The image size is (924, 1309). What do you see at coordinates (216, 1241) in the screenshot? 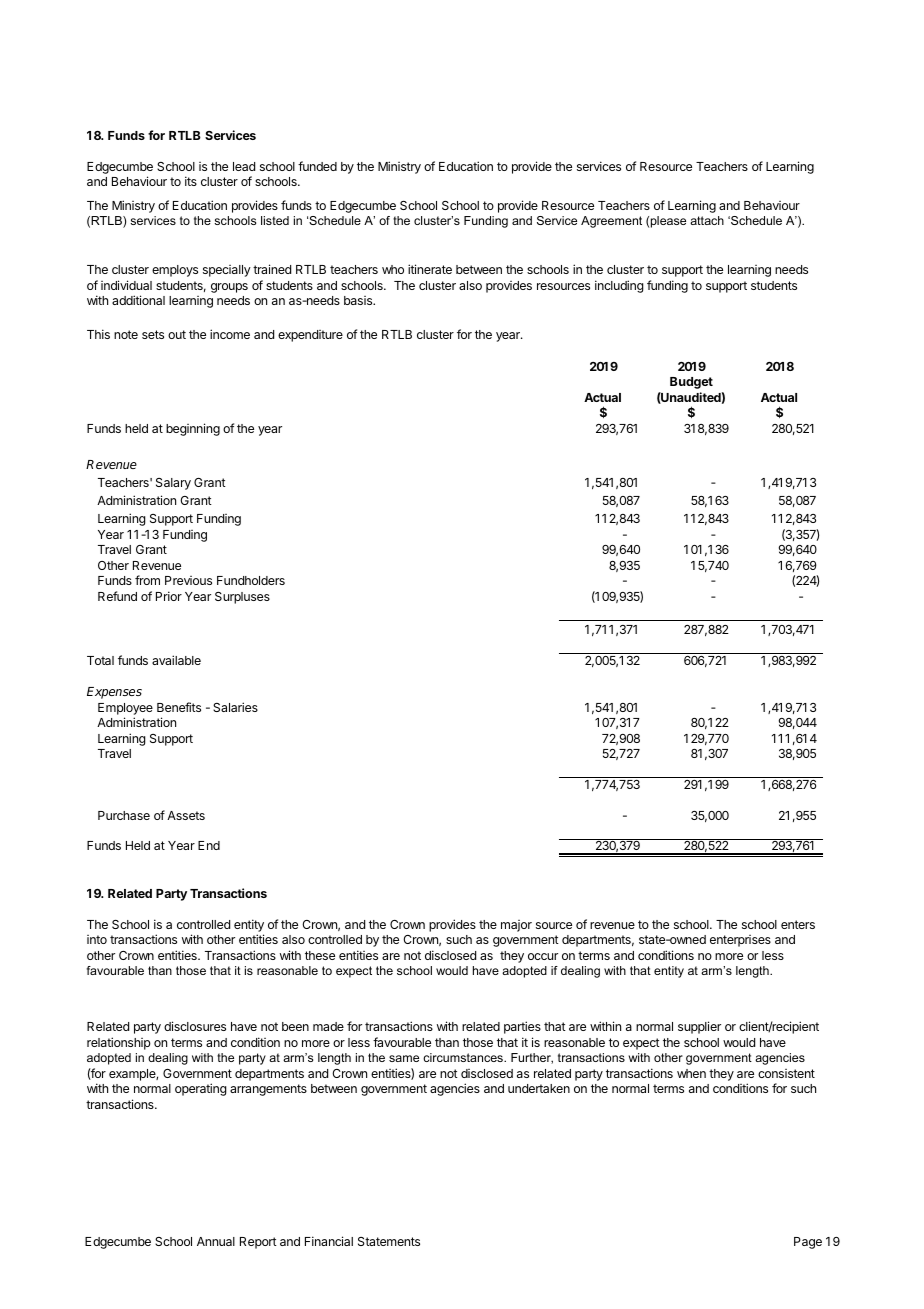
I see `Annual` at bounding box center [216, 1241].
